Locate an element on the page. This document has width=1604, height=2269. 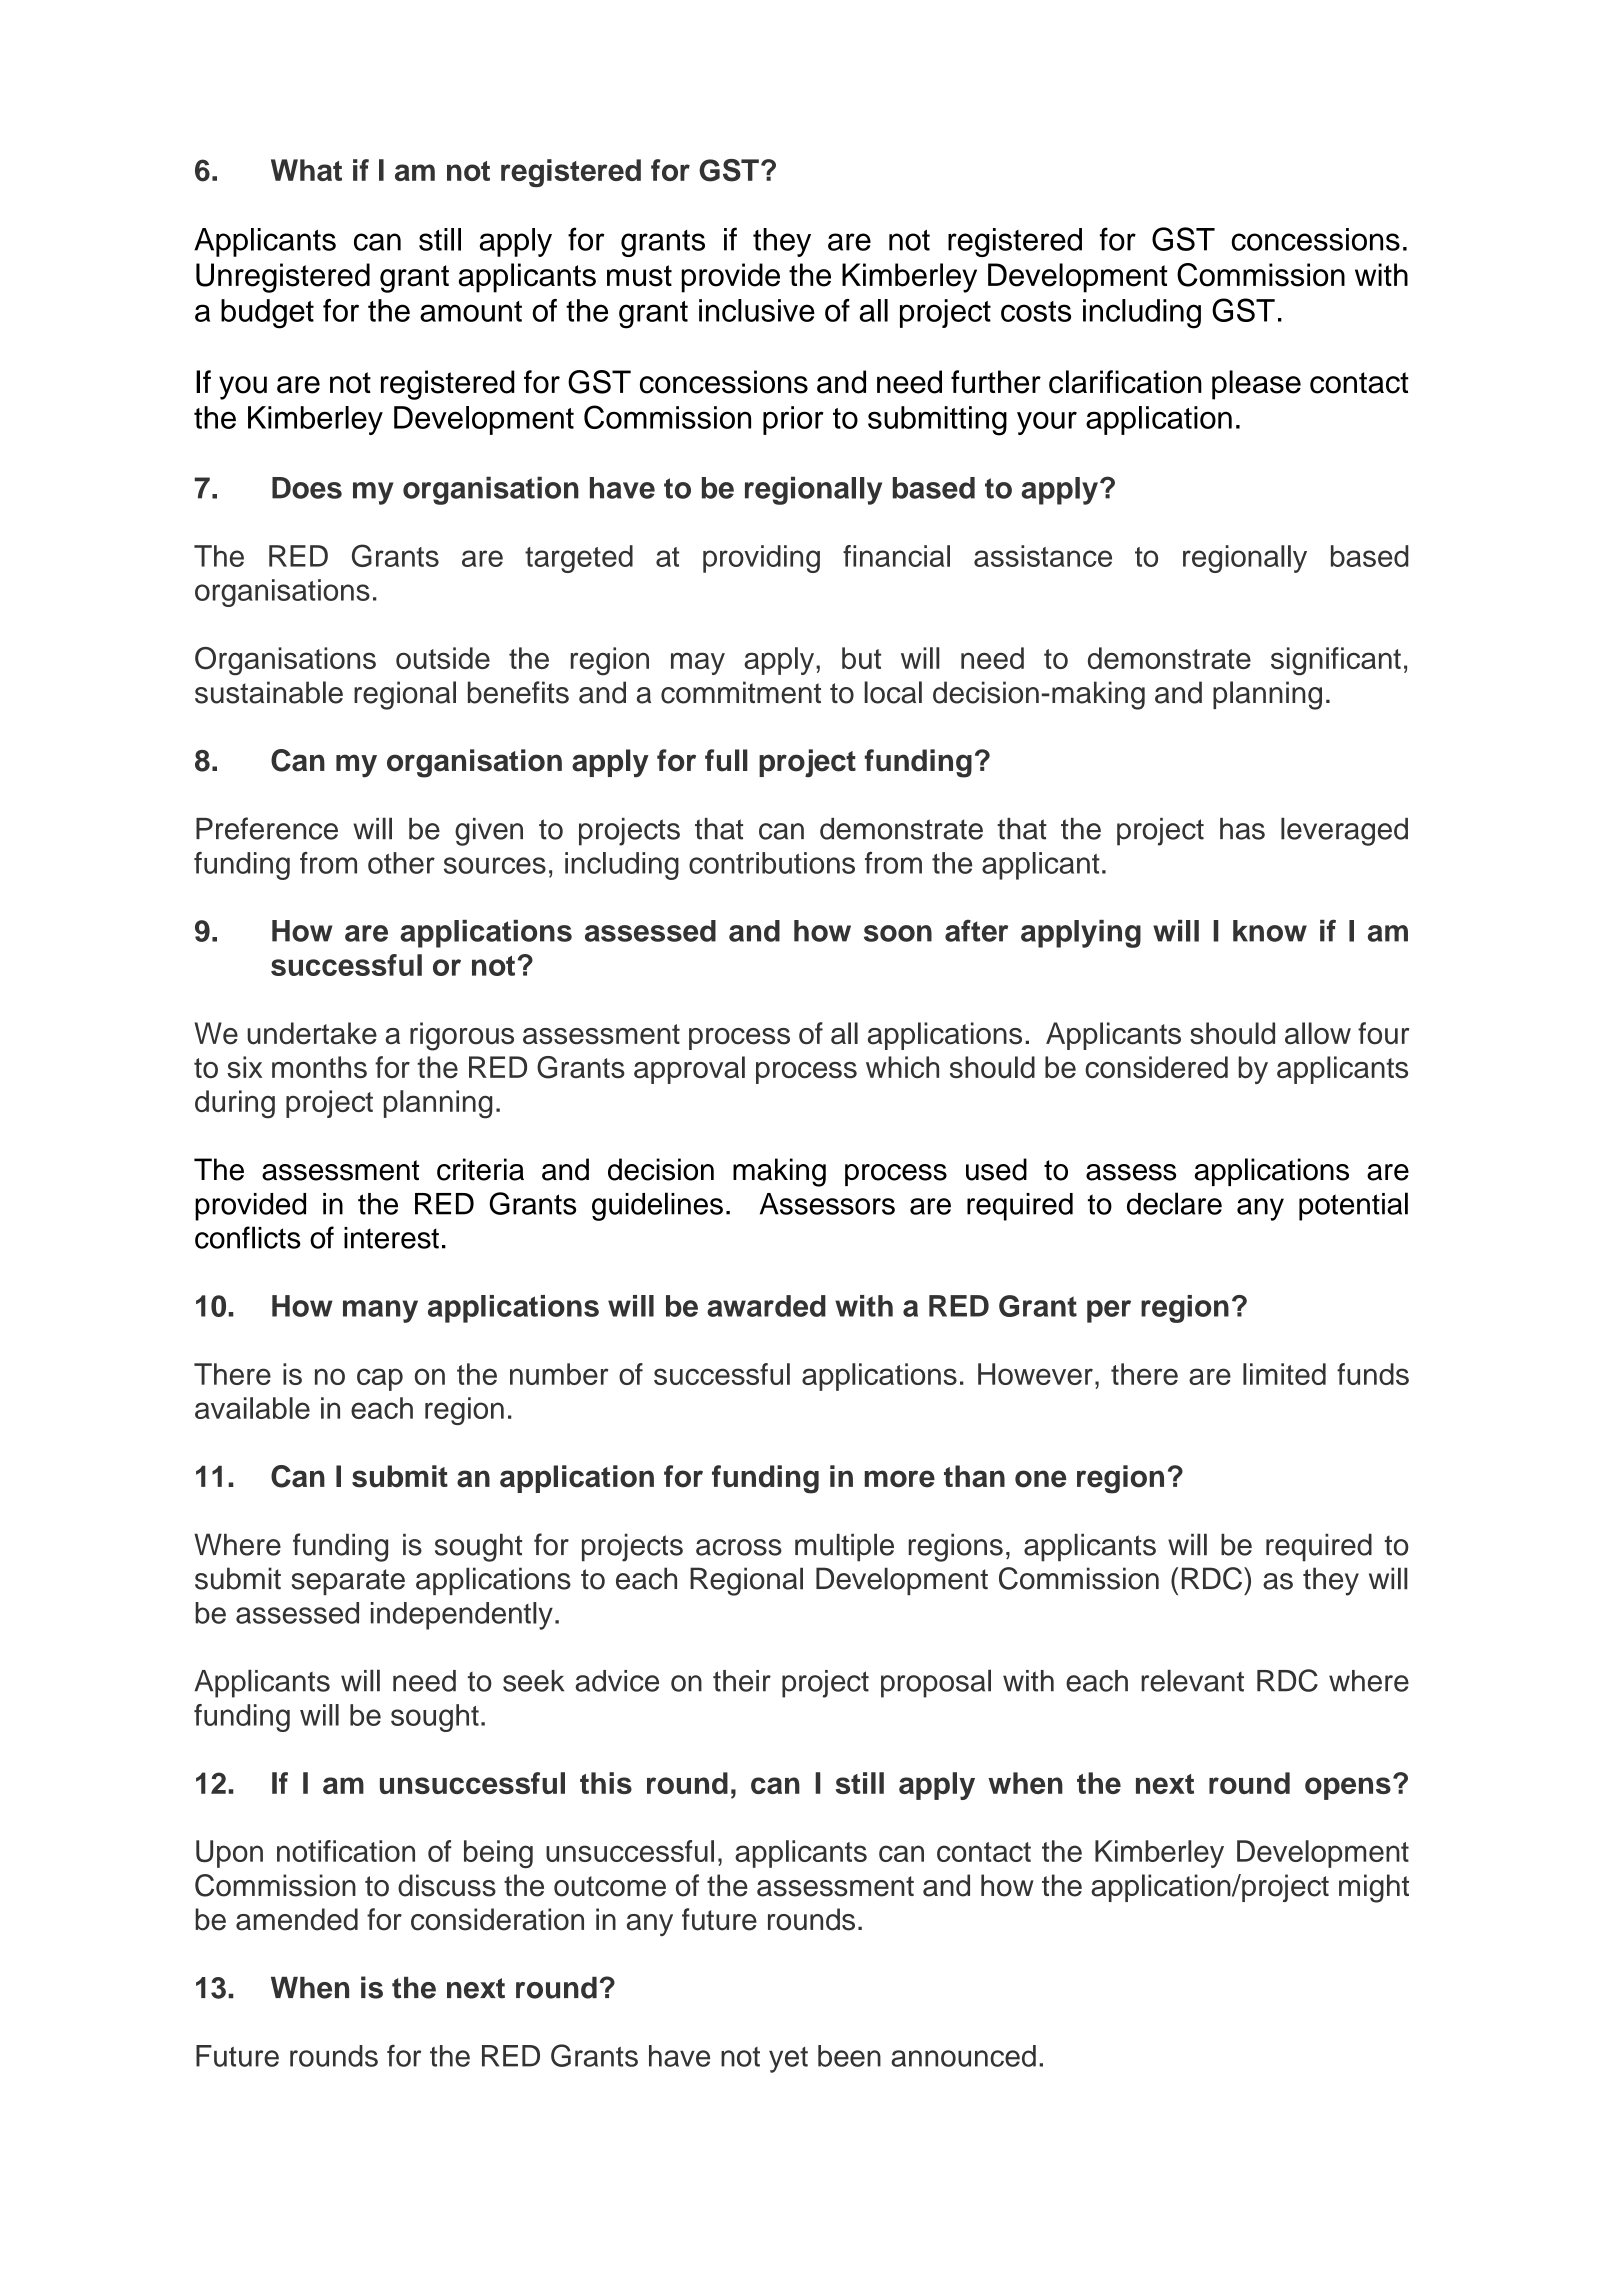
amended is located at coordinates (297, 1919).
